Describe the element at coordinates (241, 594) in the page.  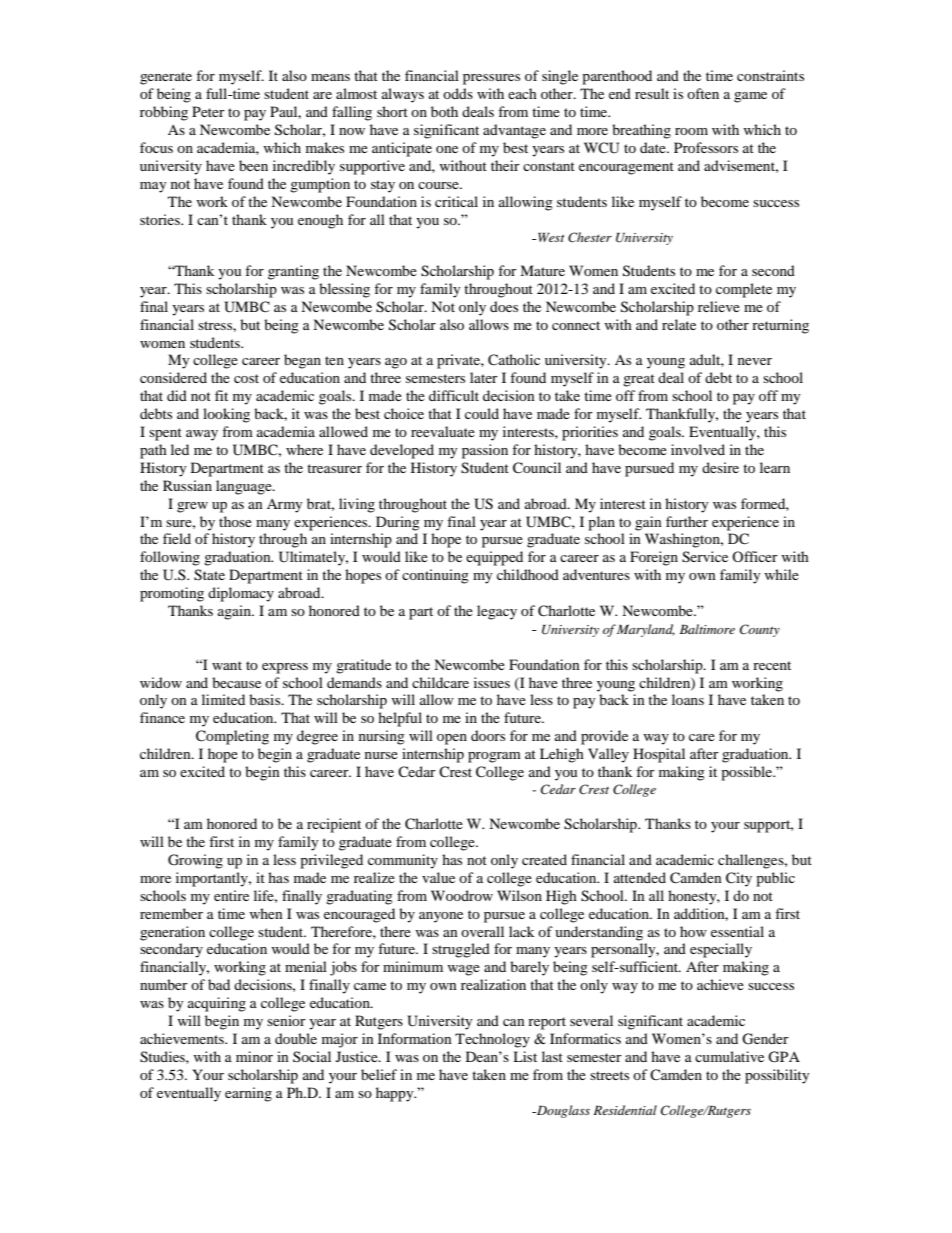
I see `diplomacy` at that location.
